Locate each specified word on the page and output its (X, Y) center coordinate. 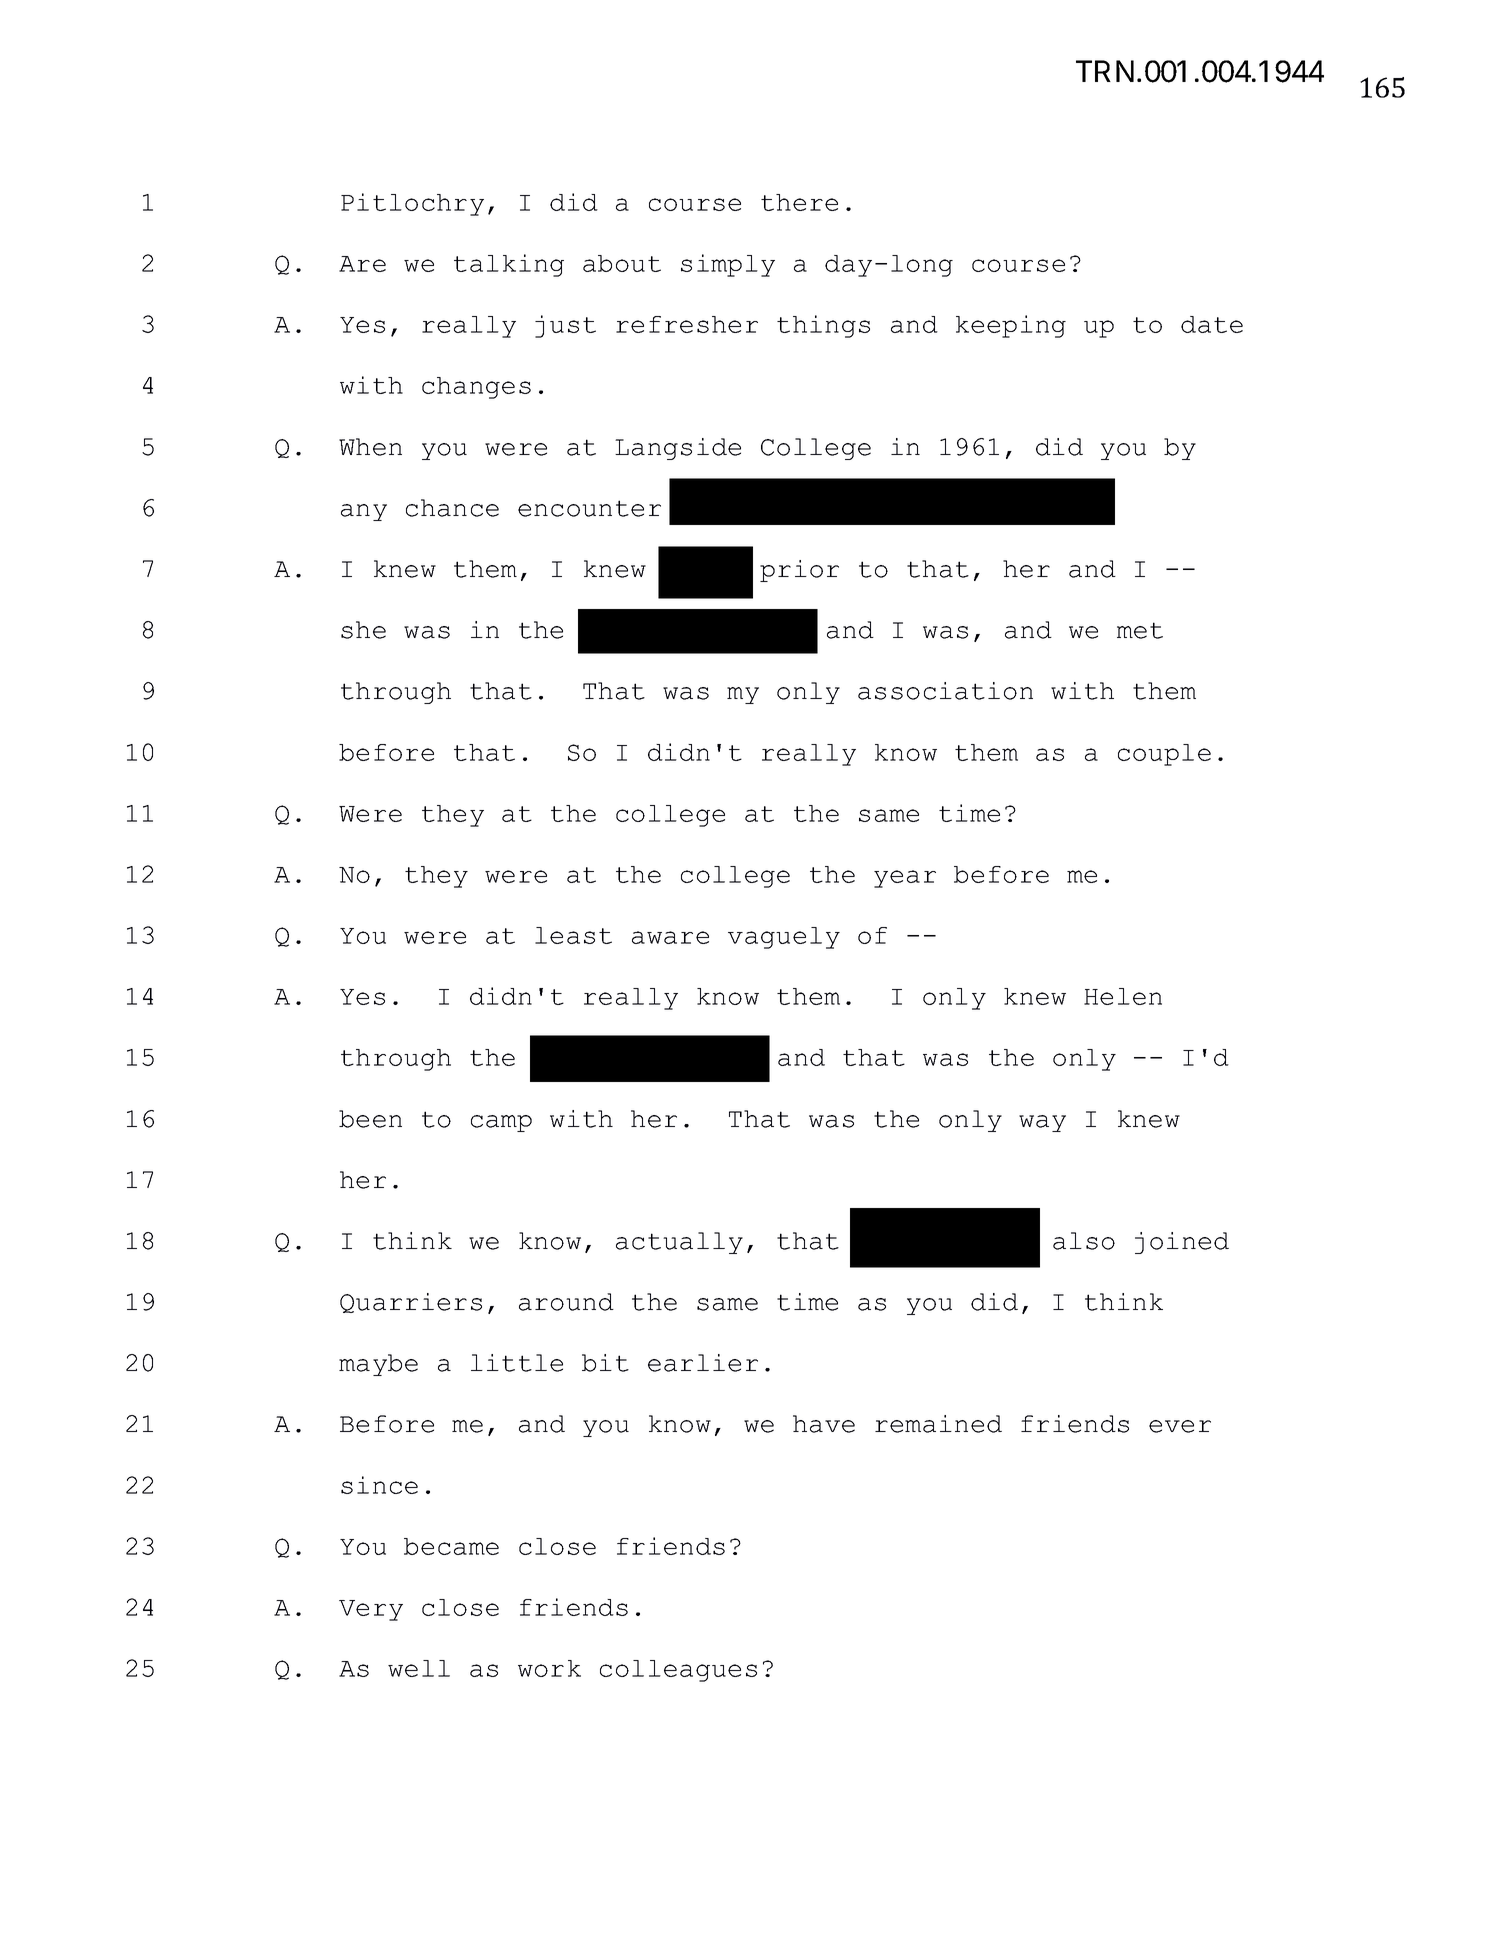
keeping (1011, 326)
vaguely (784, 938)
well (419, 1668)
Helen (1123, 996)
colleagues (678, 1671)
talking (509, 265)
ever (1180, 1426)
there (799, 202)
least (573, 935)
